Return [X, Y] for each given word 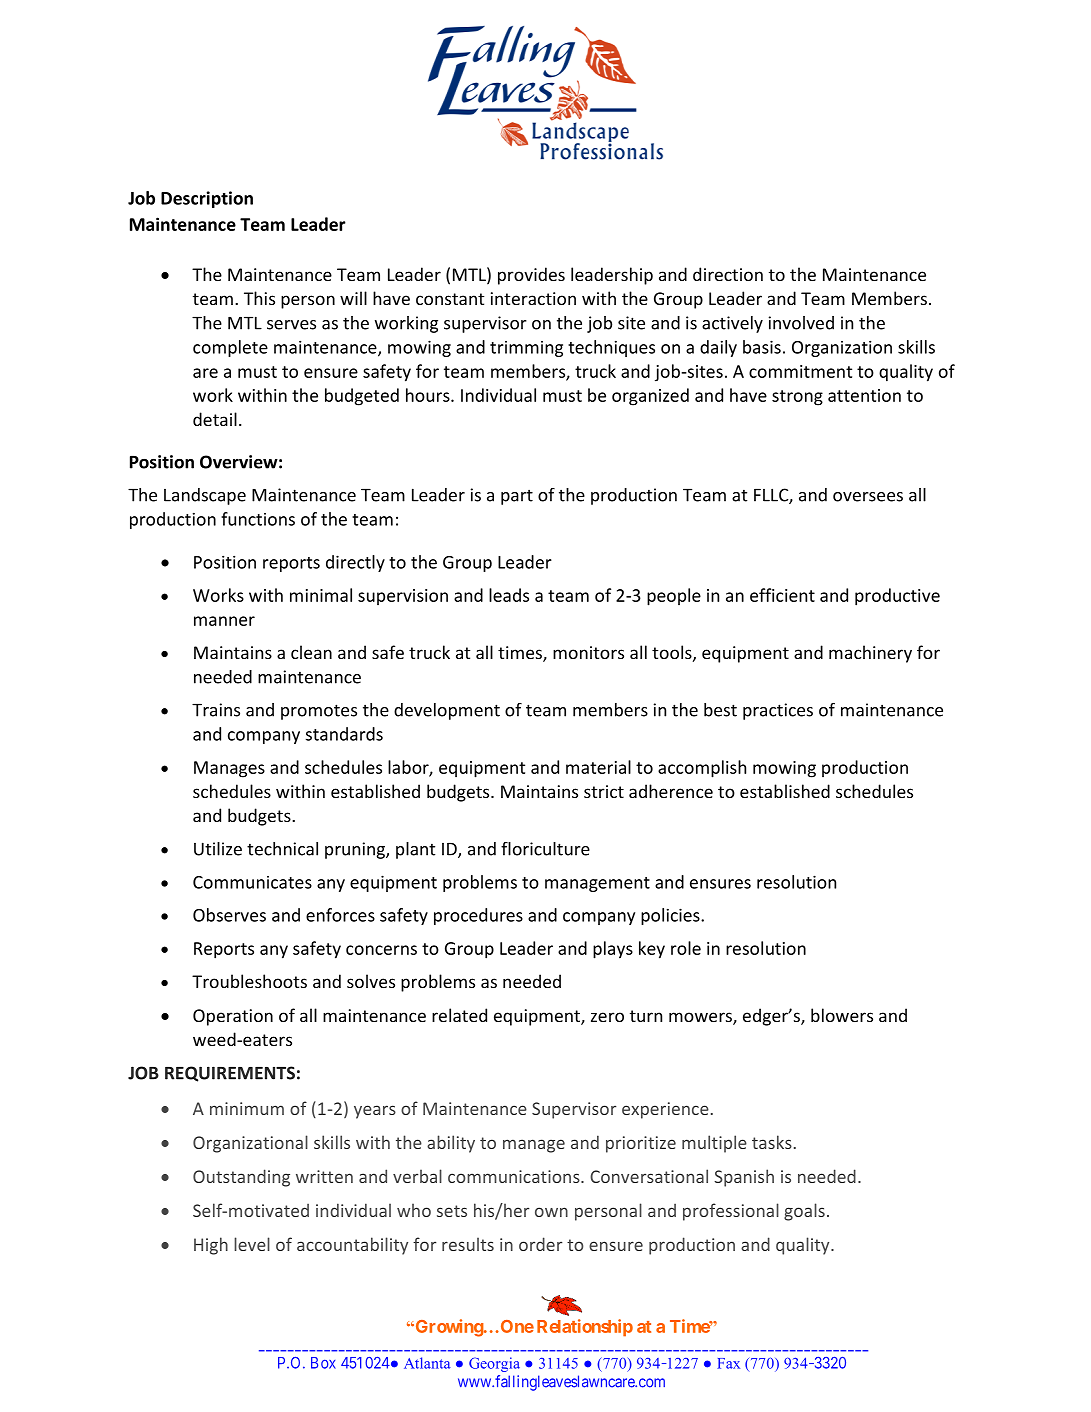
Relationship [585, 1328]
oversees [868, 497]
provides [531, 276]
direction [728, 274]
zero [607, 1017]
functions [258, 519]
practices [778, 711]
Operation [233, 1017]
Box [323, 1363]
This [259, 298]
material [598, 767]
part [517, 497]
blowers [842, 1015]
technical [282, 849]
